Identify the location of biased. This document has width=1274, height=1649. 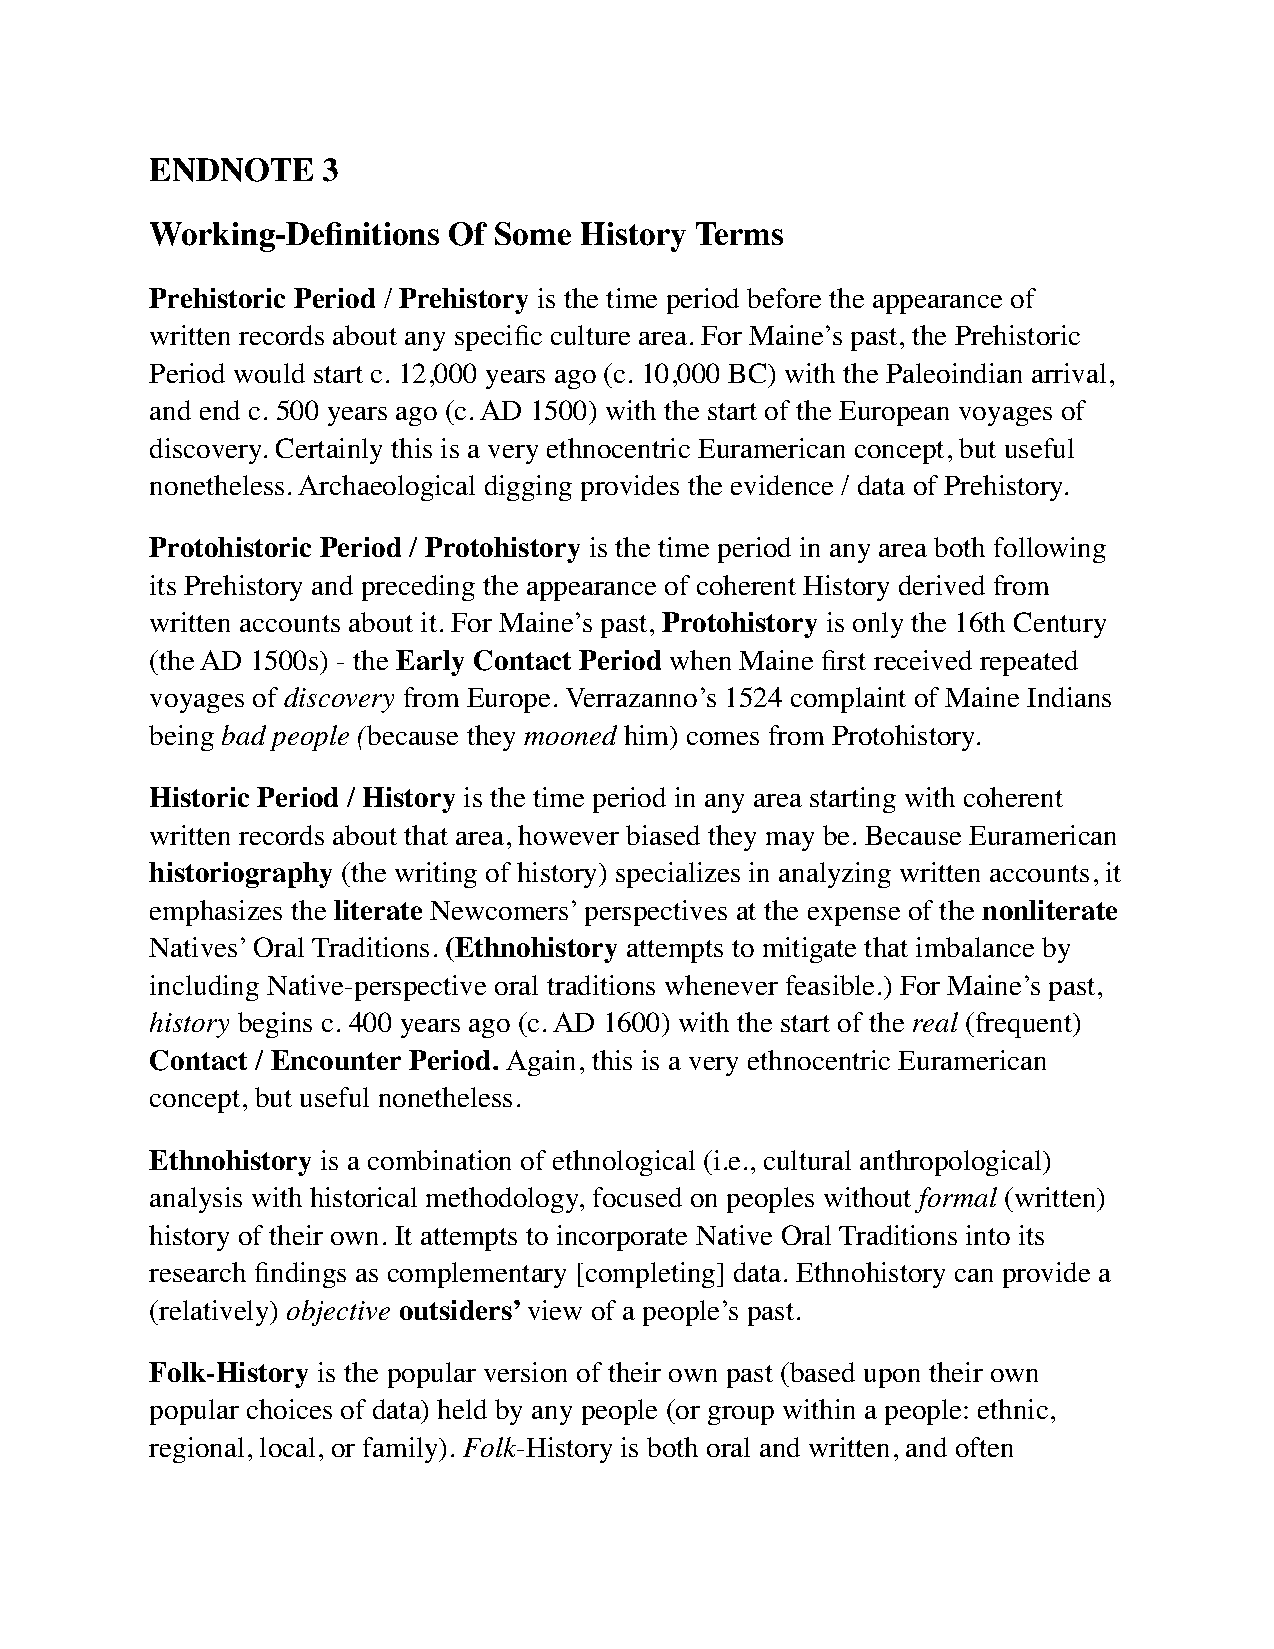
(663, 835).
